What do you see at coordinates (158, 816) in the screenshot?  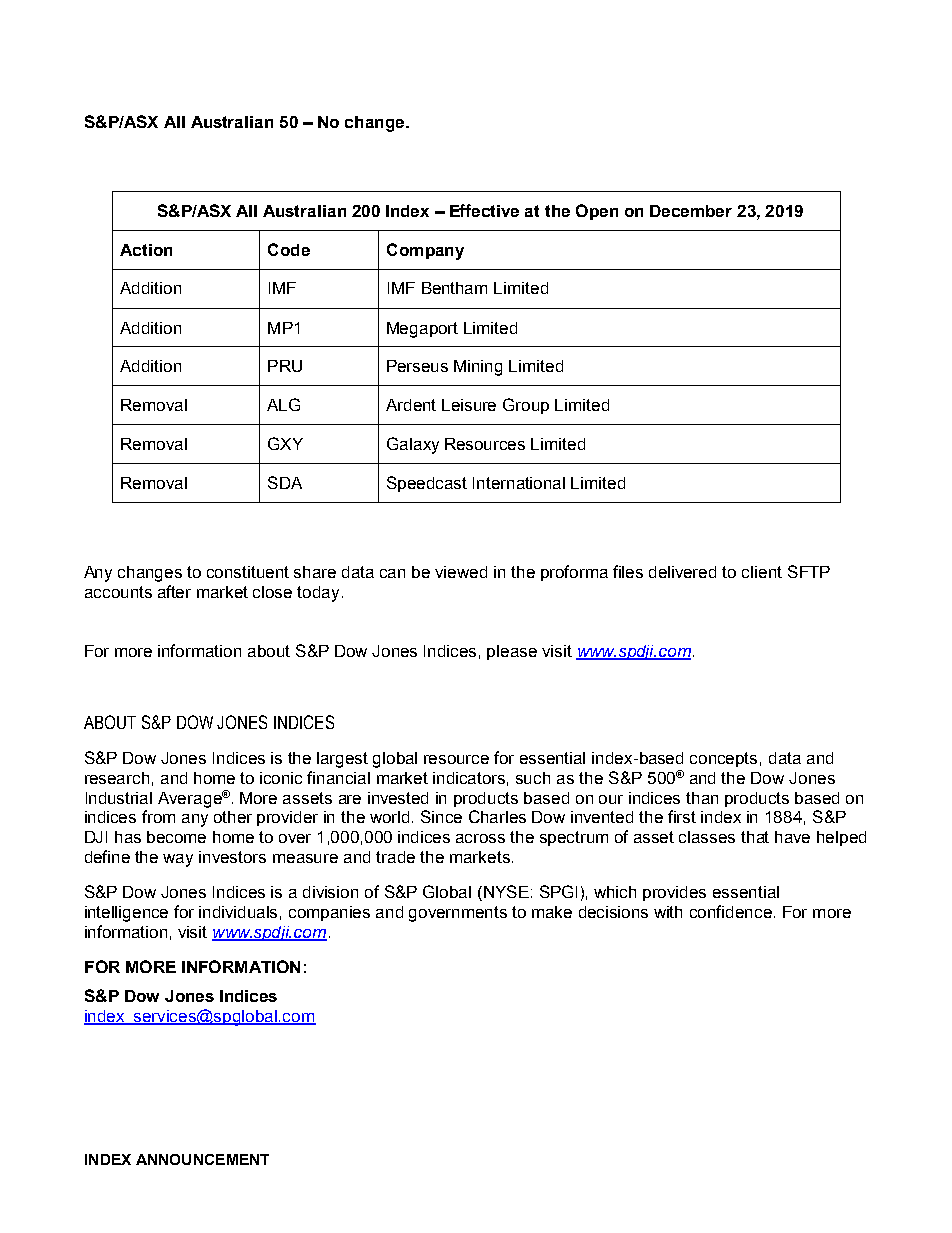 I see `from` at bounding box center [158, 816].
